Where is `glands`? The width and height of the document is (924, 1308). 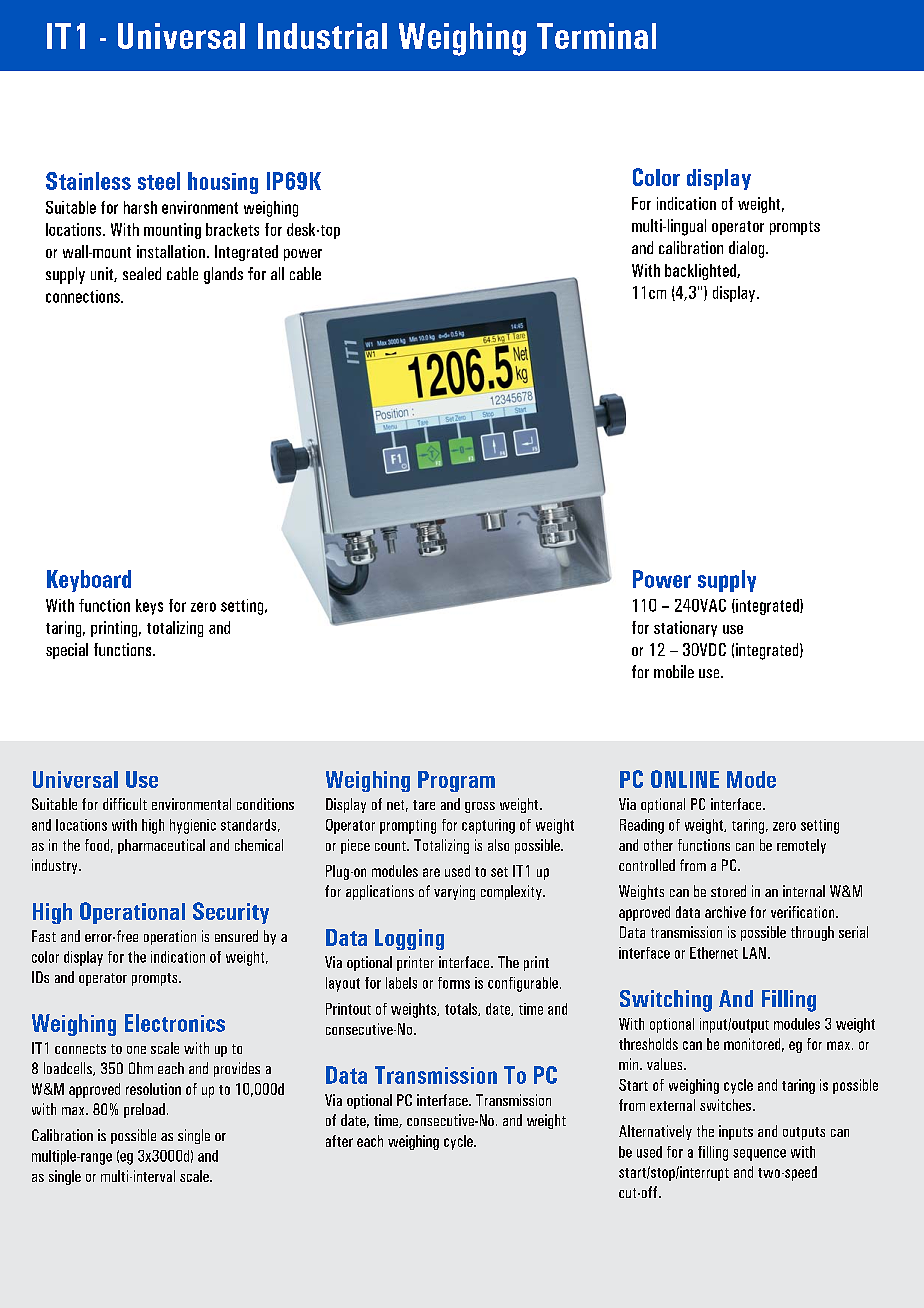
glands is located at coordinates (223, 275).
